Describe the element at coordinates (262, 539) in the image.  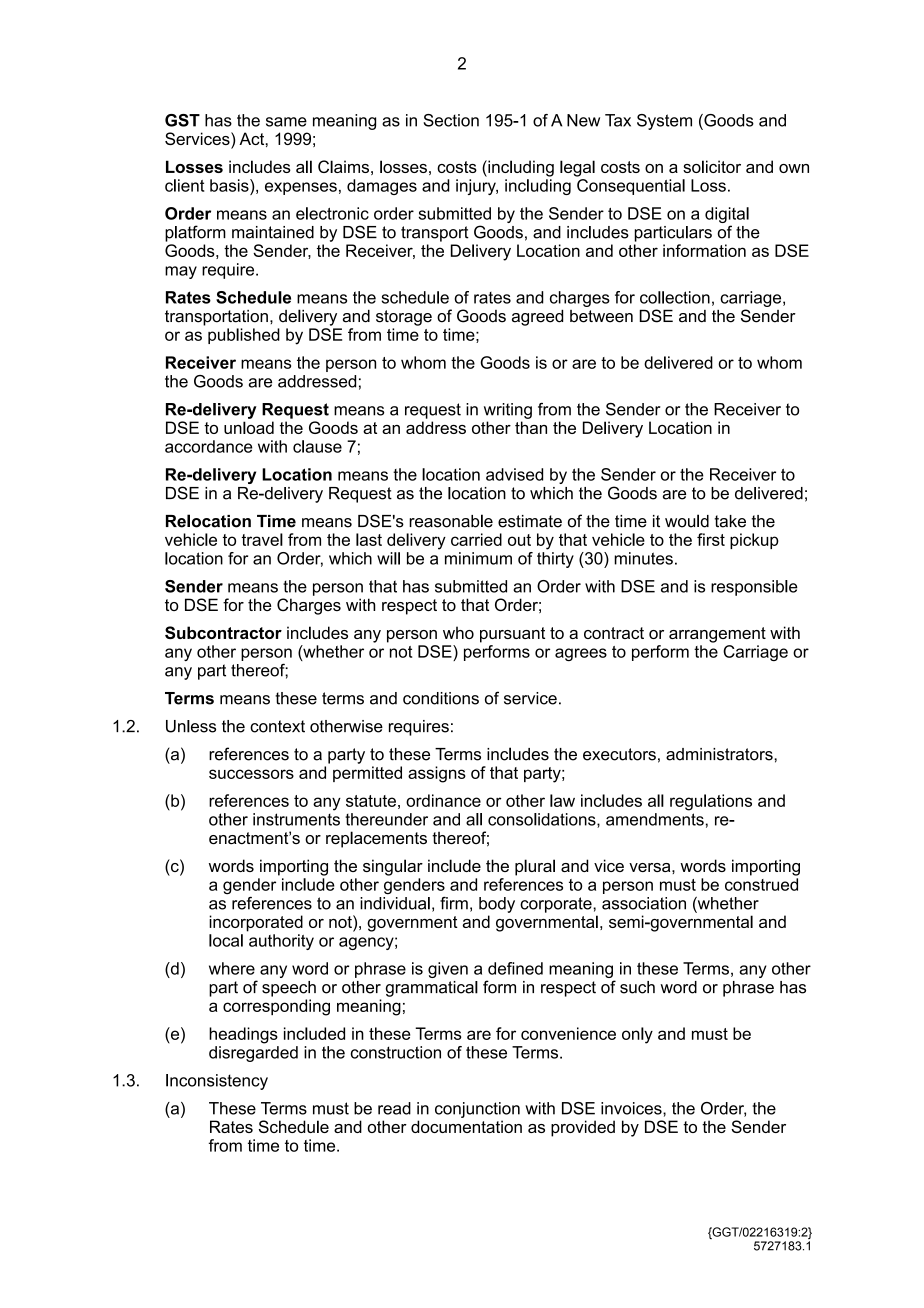
I see `travel` at that location.
